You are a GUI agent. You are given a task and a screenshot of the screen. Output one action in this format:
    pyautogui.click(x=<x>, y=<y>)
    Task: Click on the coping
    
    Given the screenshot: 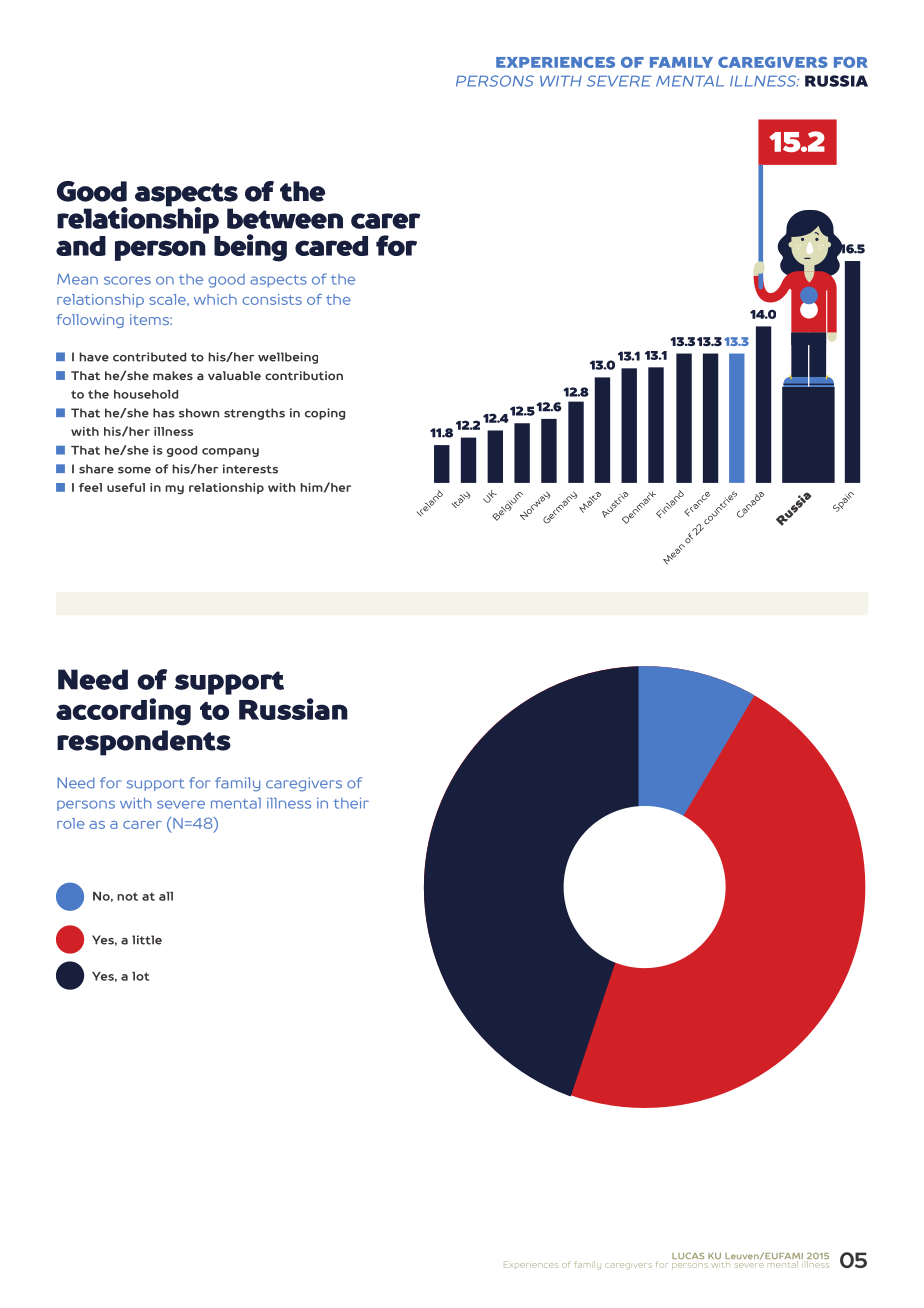 What is the action you would take?
    pyautogui.click(x=325, y=414)
